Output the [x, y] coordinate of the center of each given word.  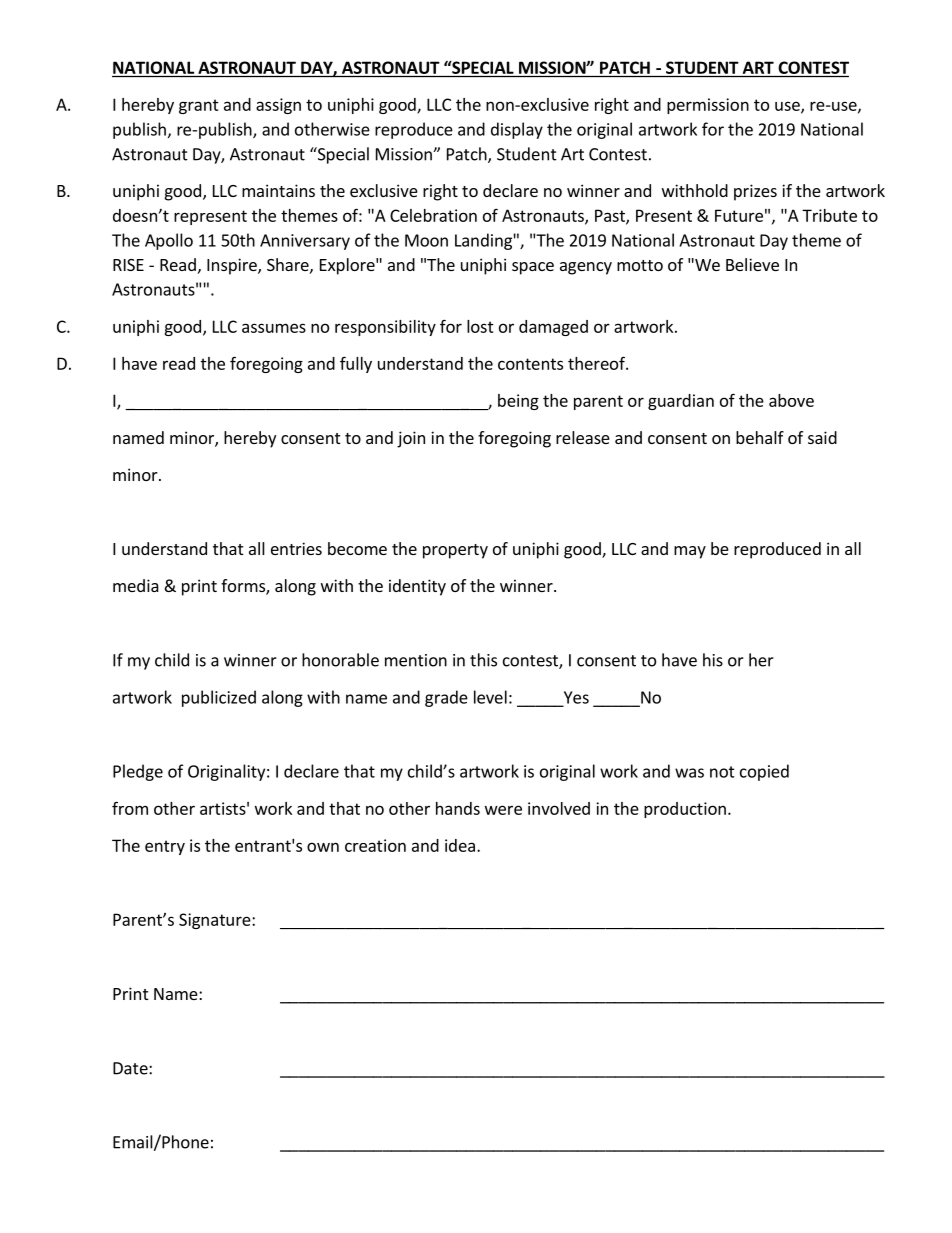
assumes [274, 328]
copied [764, 772]
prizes [755, 192]
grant [199, 106]
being [518, 402]
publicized [219, 698]
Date [131, 1068]
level [490, 697]
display [517, 130]
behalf [760, 437]
